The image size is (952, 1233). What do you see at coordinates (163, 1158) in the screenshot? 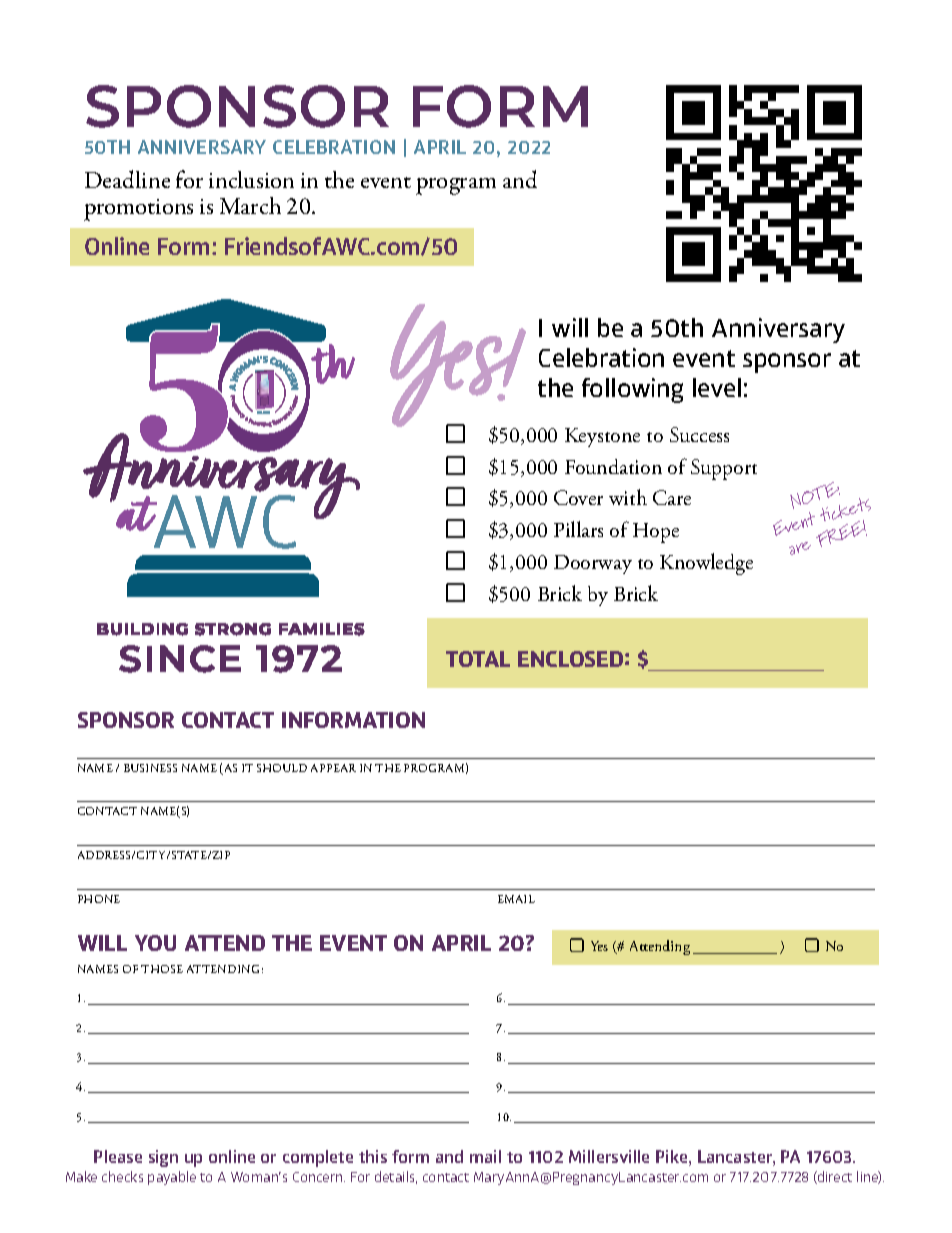
I see `sign` at bounding box center [163, 1158].
